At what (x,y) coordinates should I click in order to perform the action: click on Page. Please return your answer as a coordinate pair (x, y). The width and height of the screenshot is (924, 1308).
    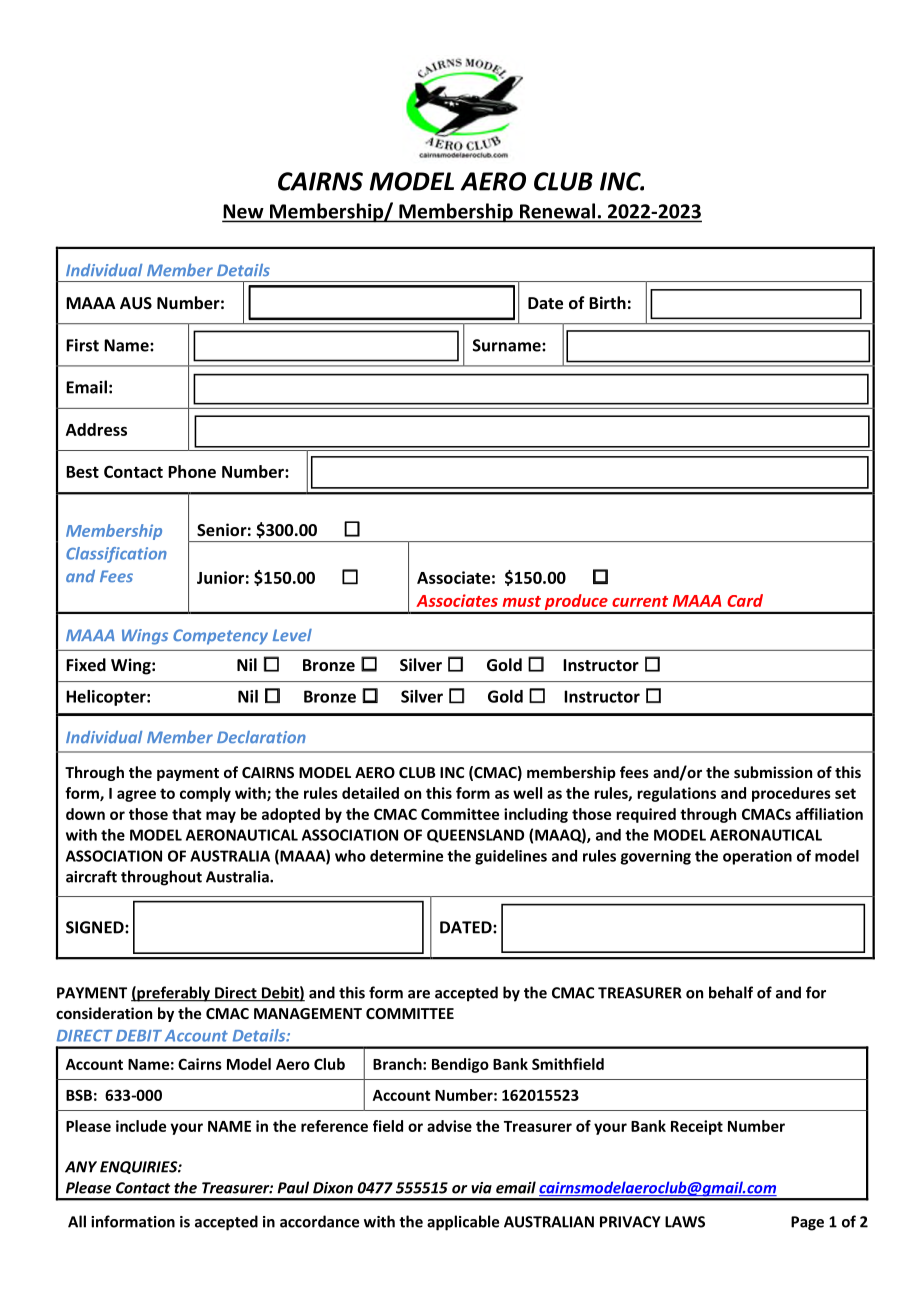
    Looking at the image, I should click on (807, 1223).
